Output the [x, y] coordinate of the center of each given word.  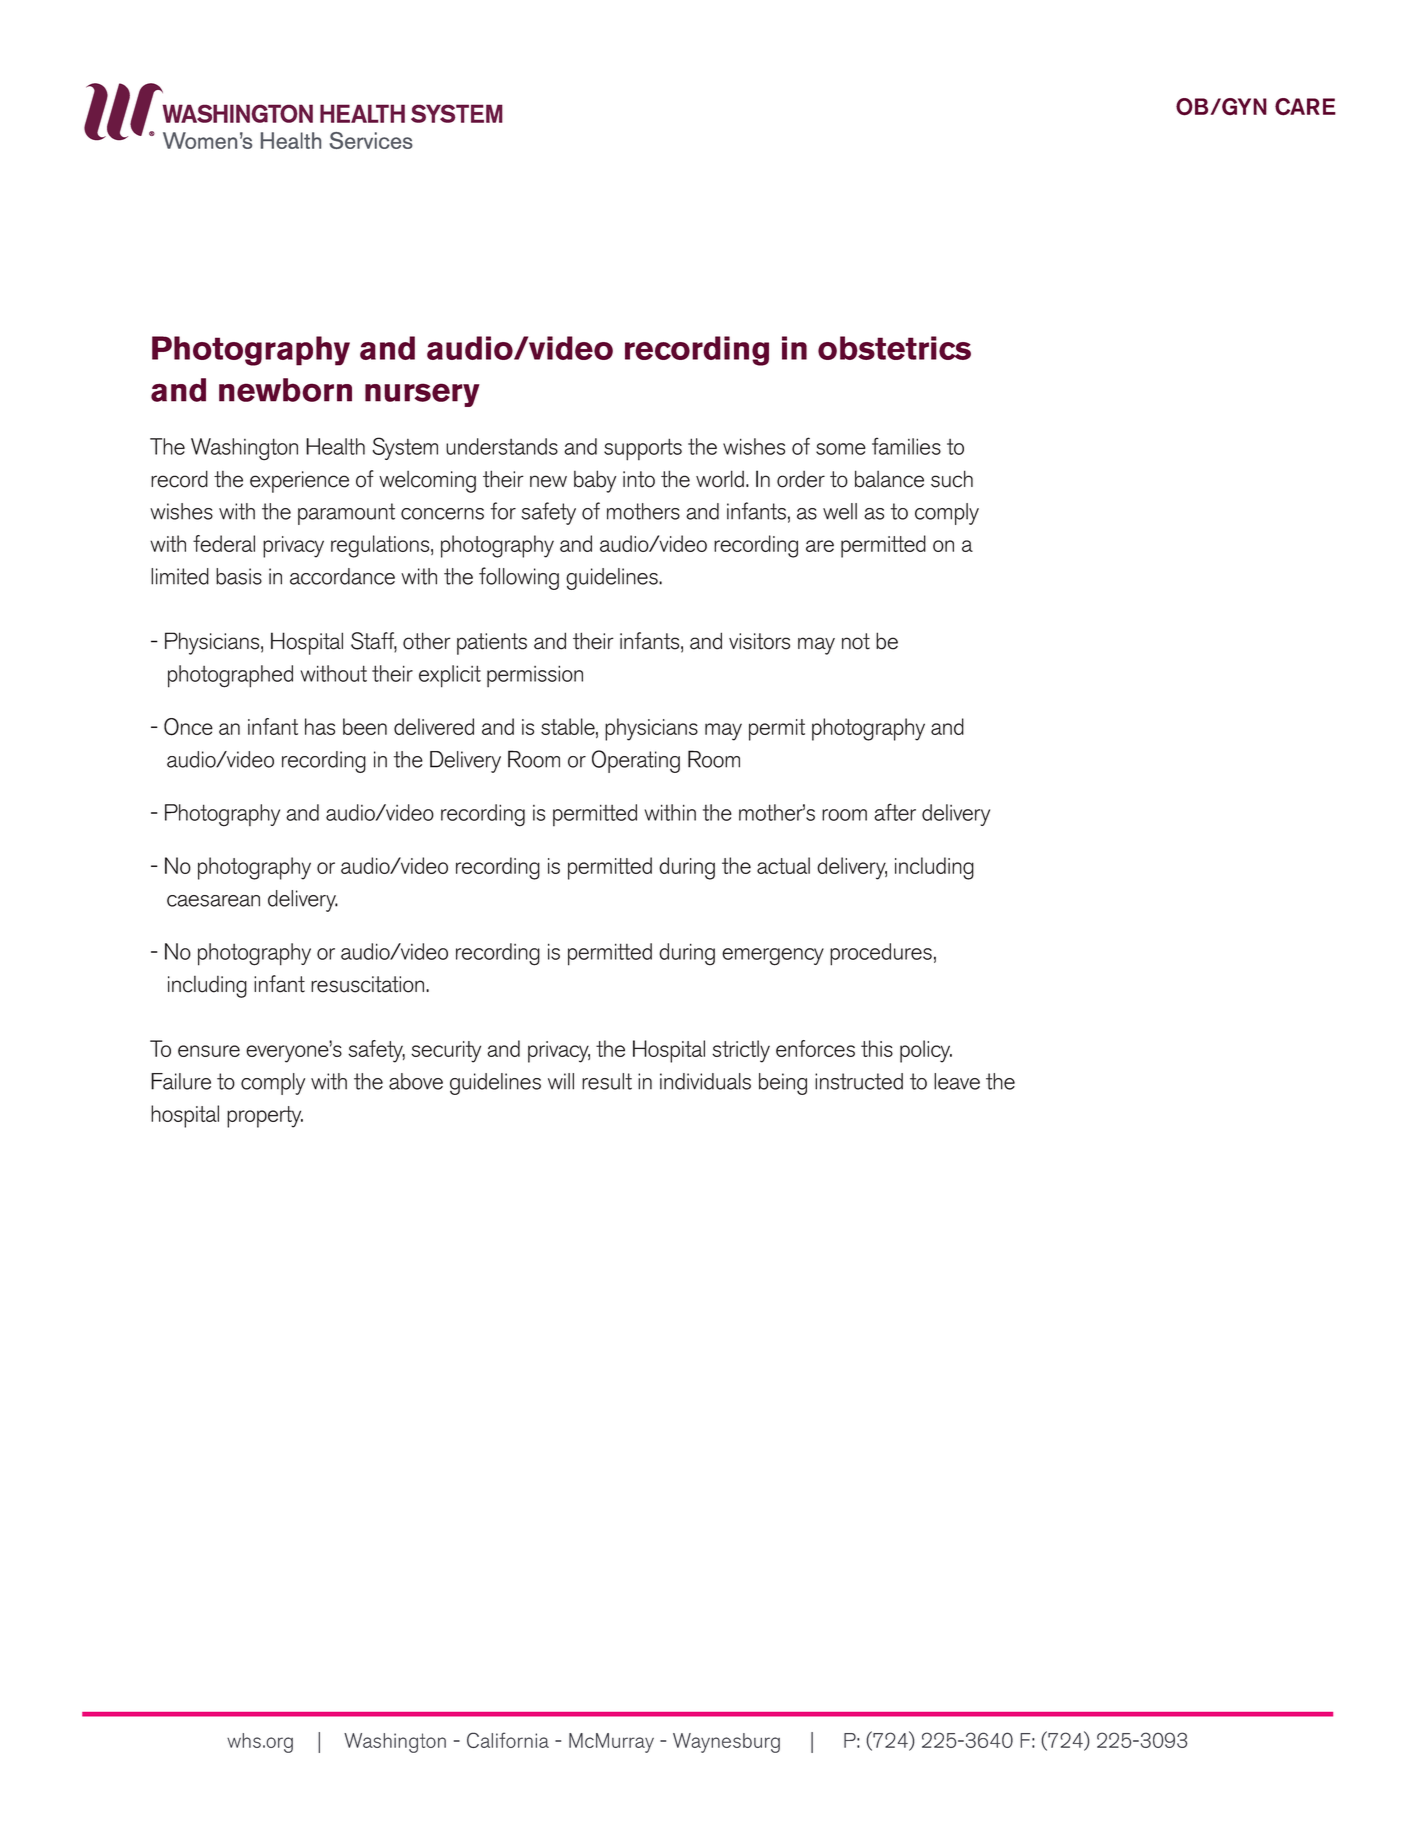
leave [957, 1081]
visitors [759, 641]
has [320, 726]
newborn [285, 390]
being [783, 1084]
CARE [1305, 107]
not [856, 641]
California [508, 1740]
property [265, 1117]
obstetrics [894, 348]
